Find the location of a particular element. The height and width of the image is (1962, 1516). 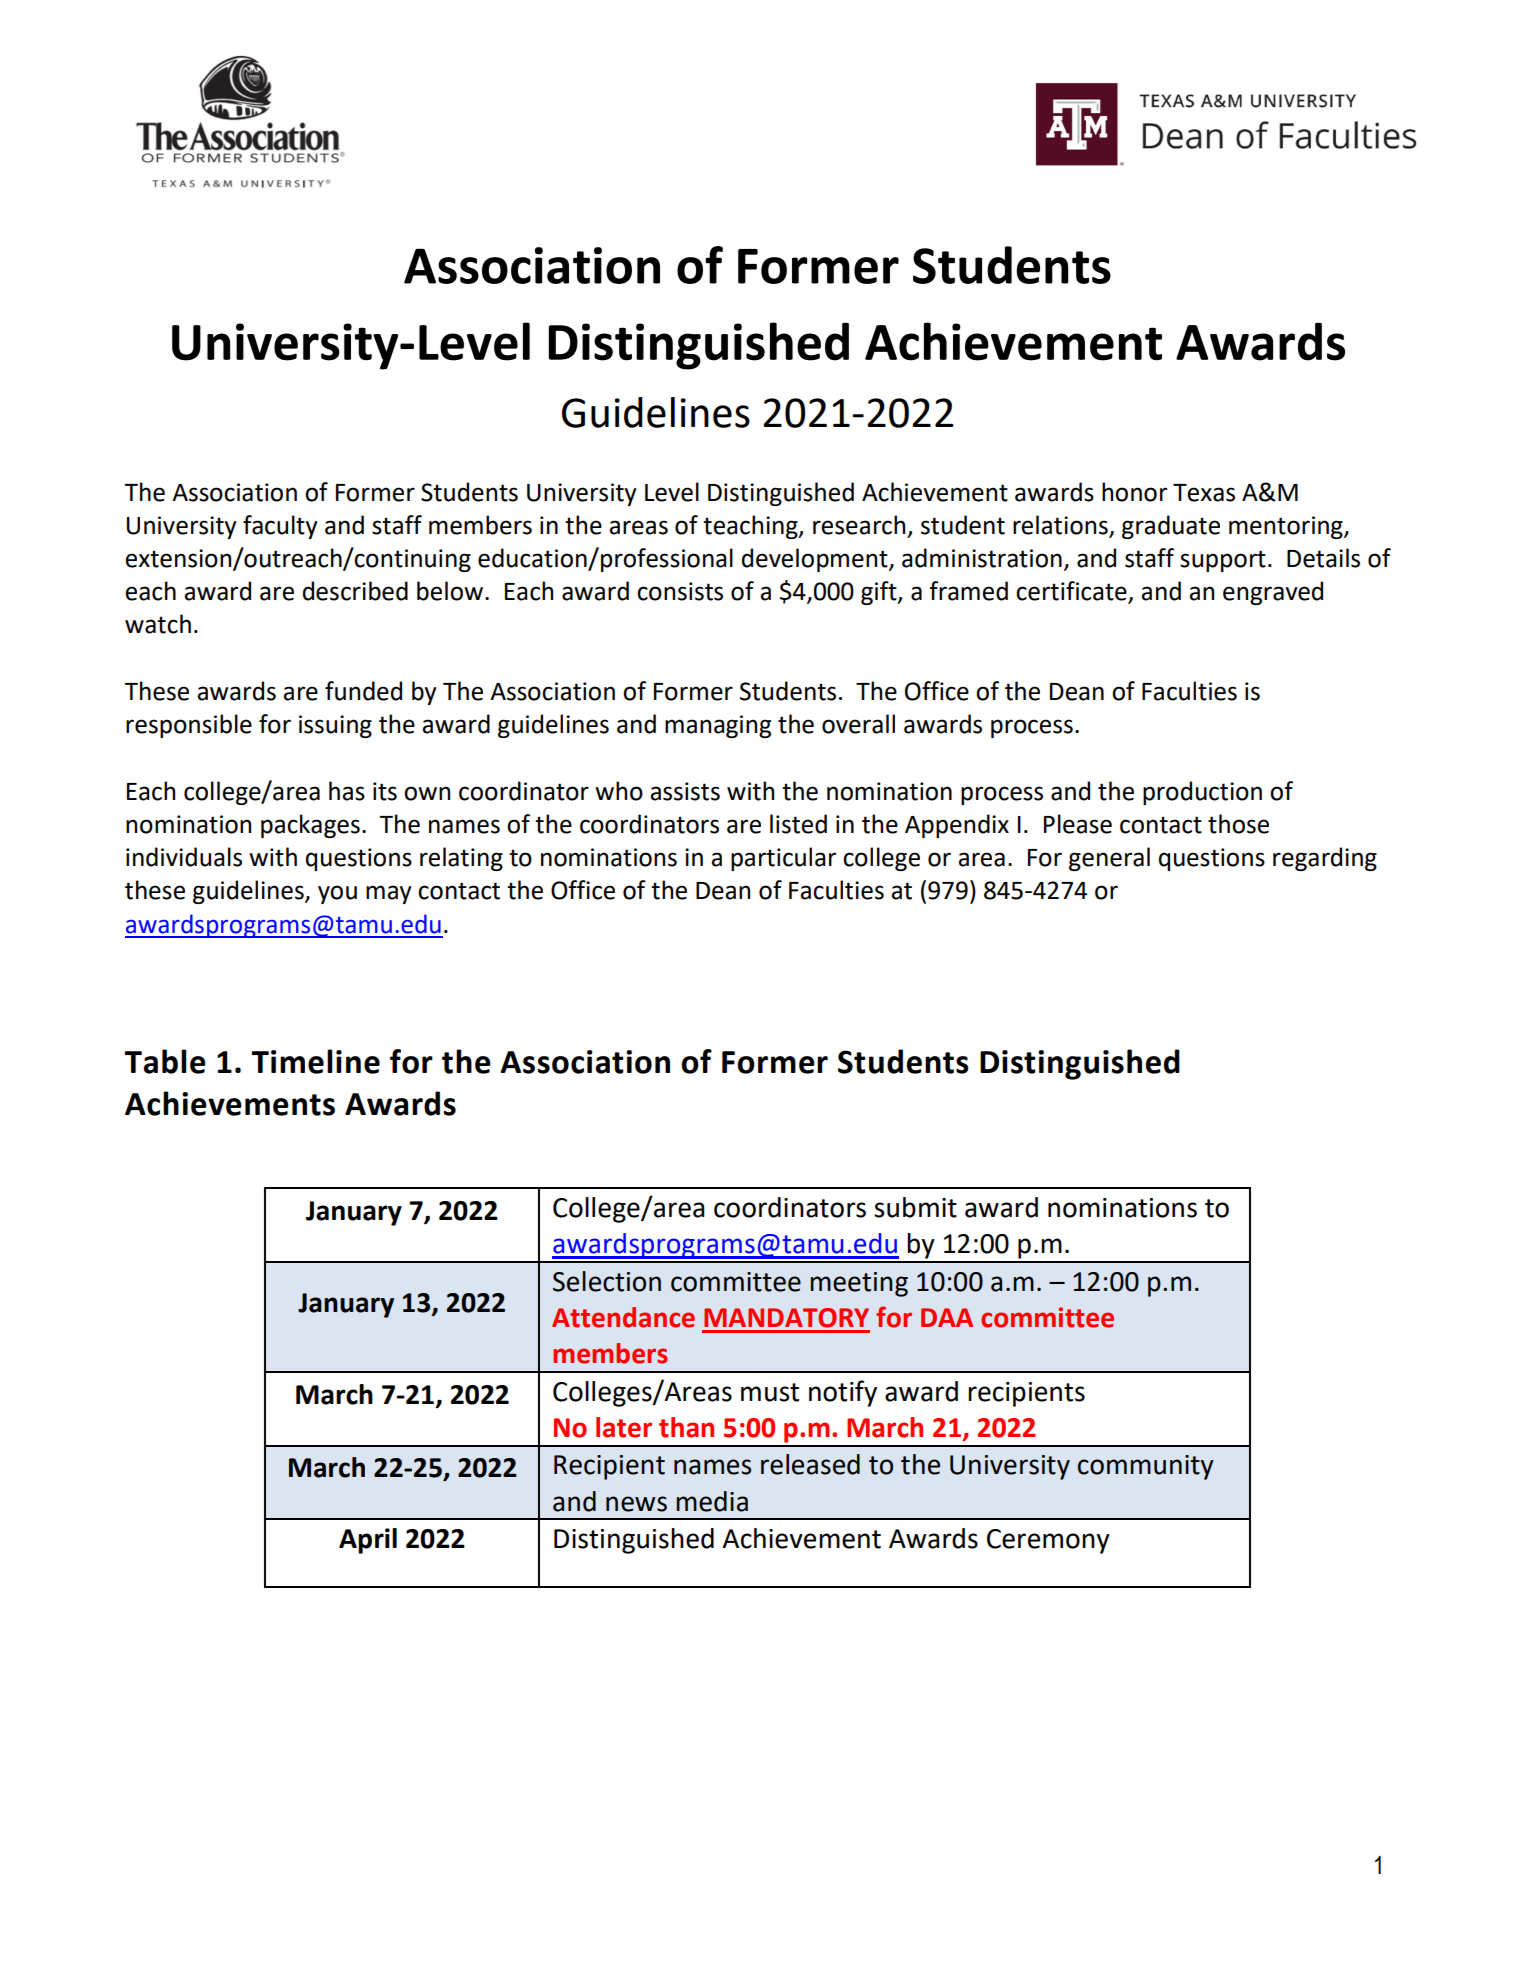

general is located at coordinates (1109, 859).
